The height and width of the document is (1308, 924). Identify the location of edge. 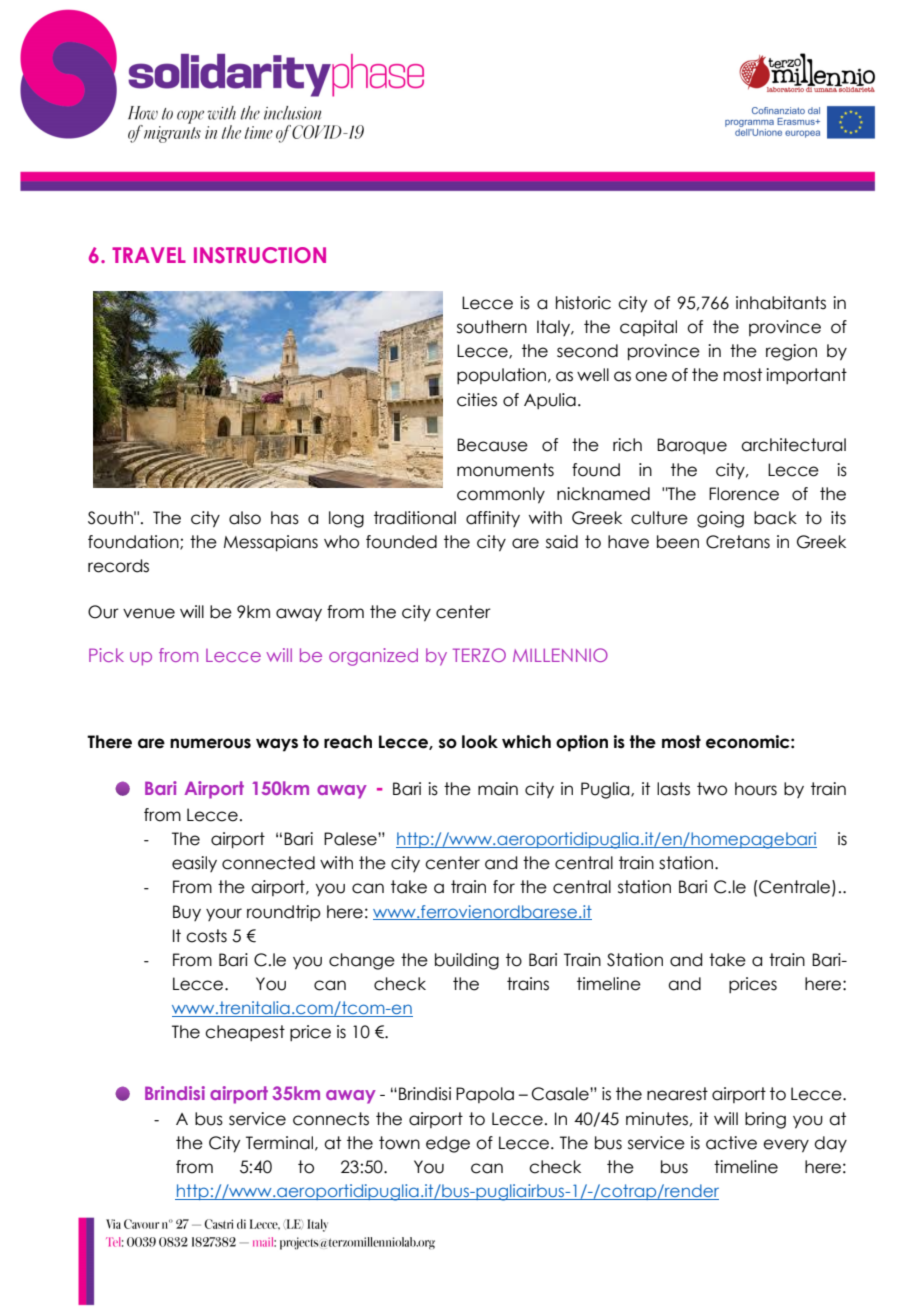
(448, 1144).
